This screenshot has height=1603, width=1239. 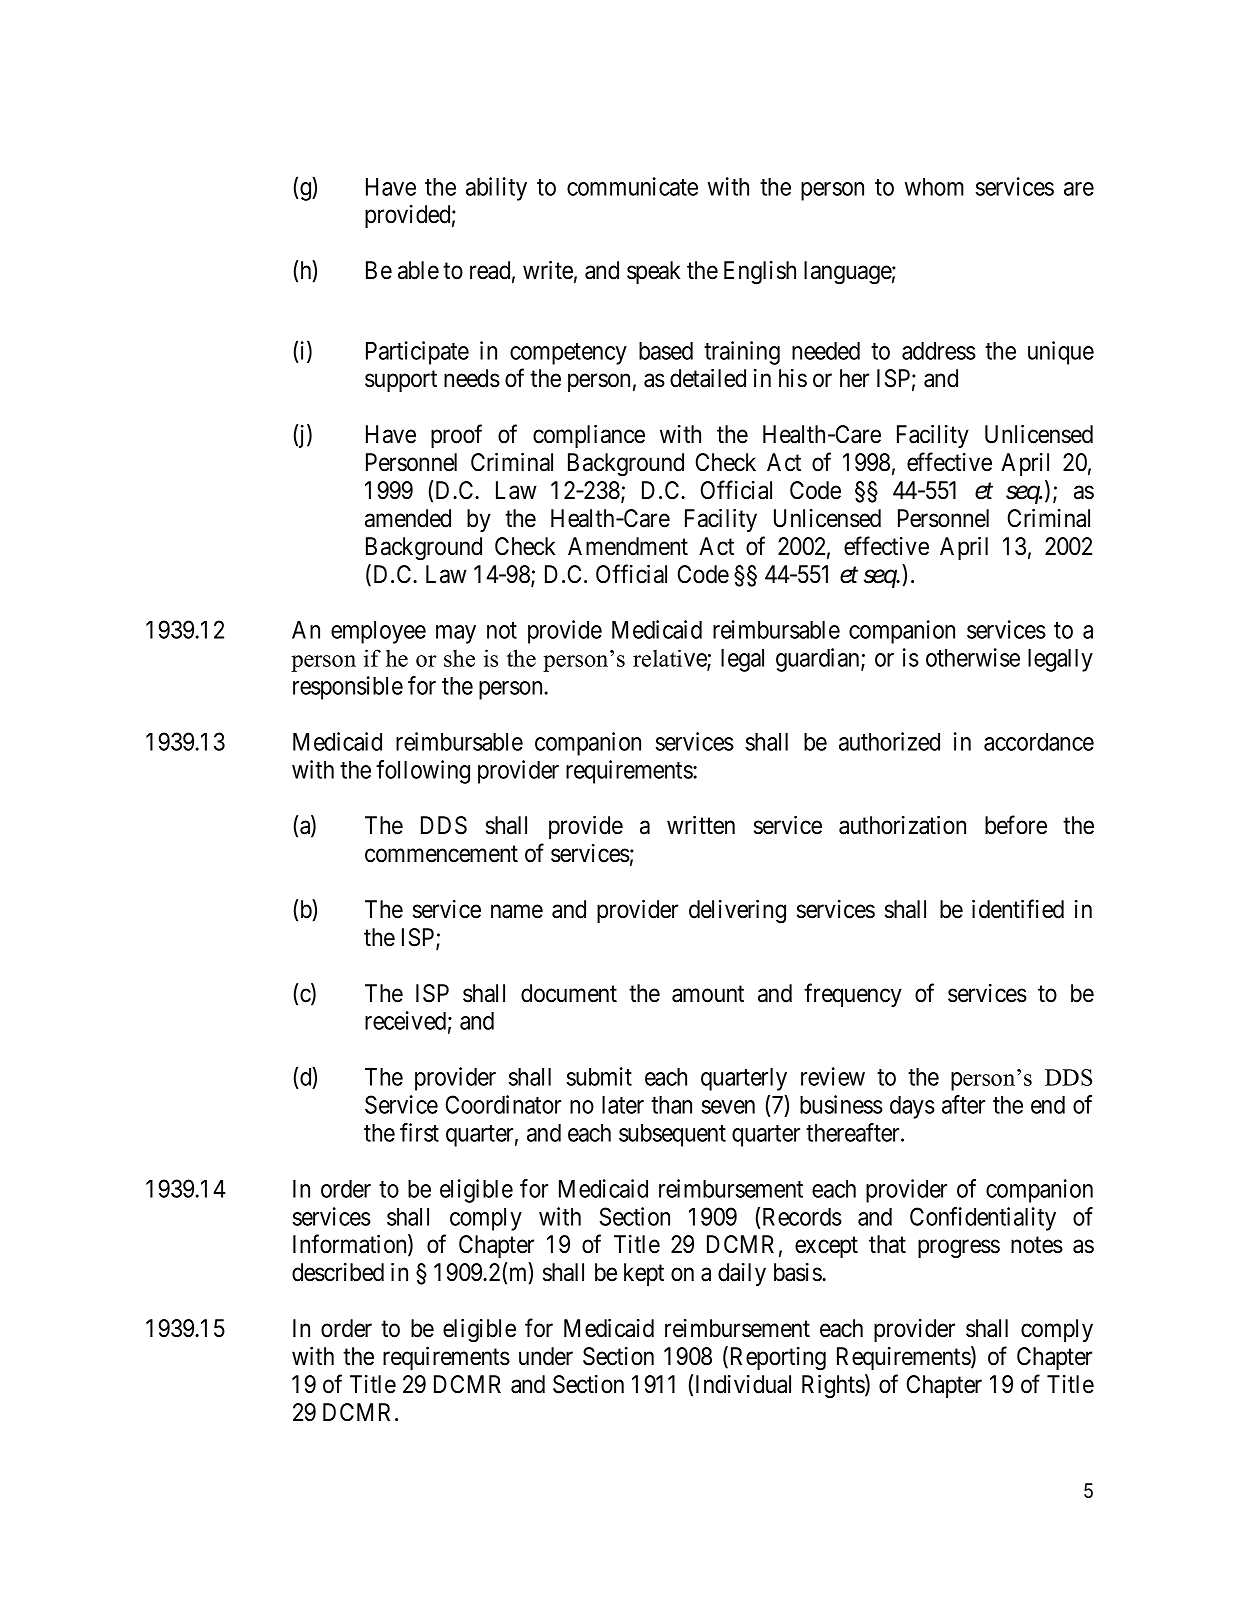 I want to click on identified, so click(x=1018, y=909).
